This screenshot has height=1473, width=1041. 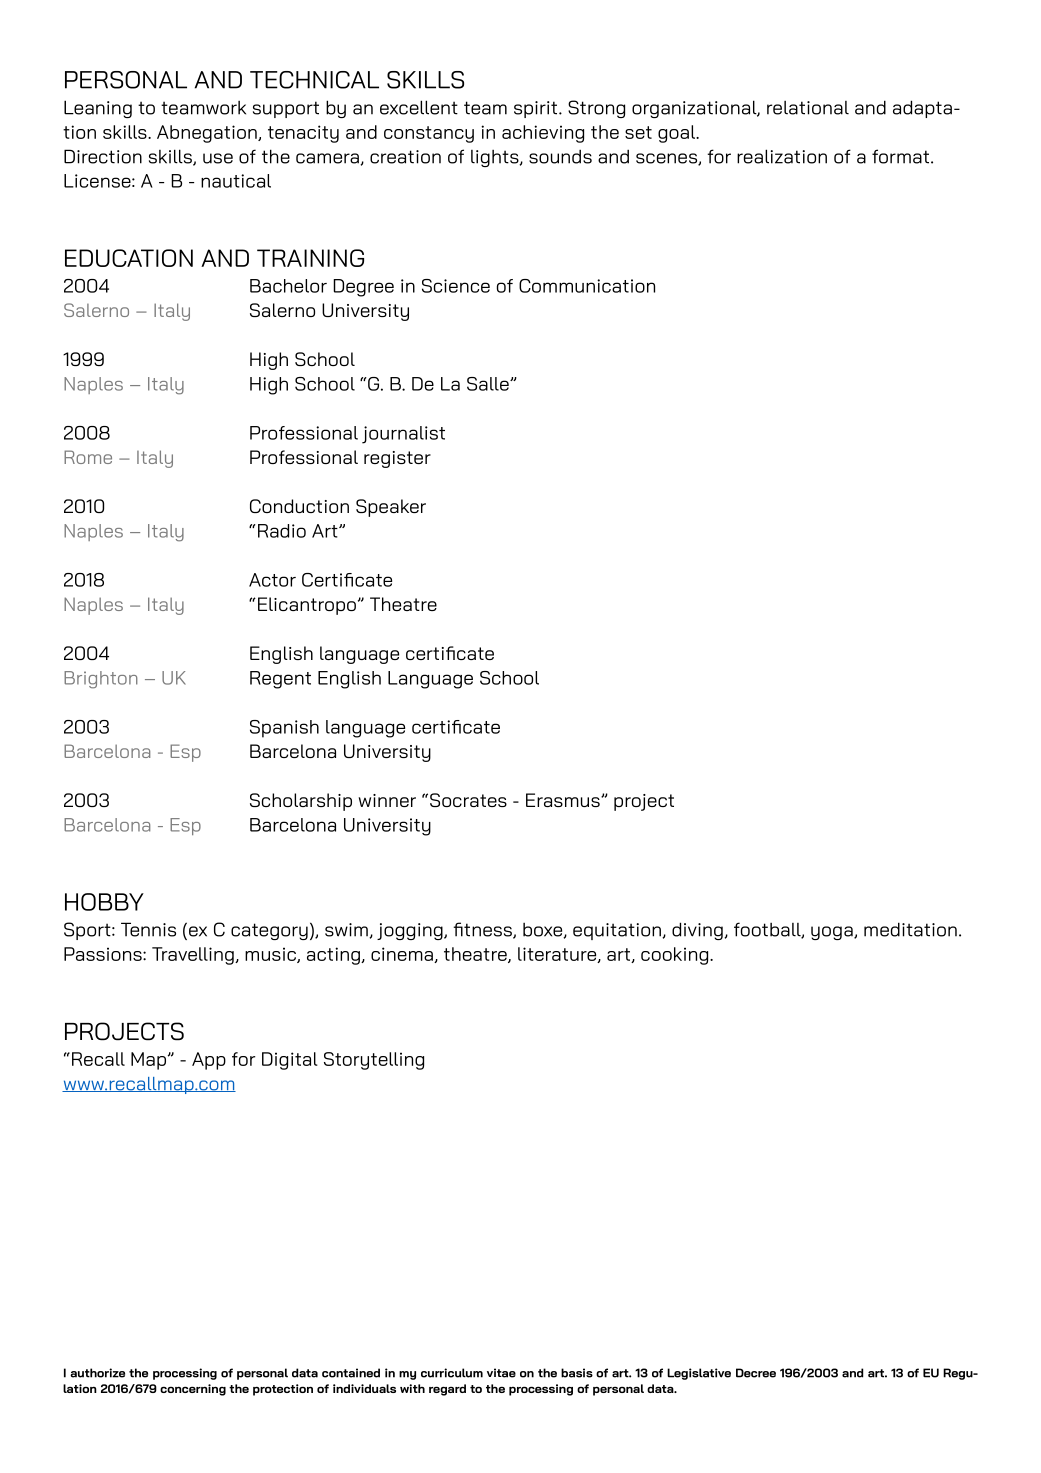 I want to click on use, so click(x=218, y=158).
